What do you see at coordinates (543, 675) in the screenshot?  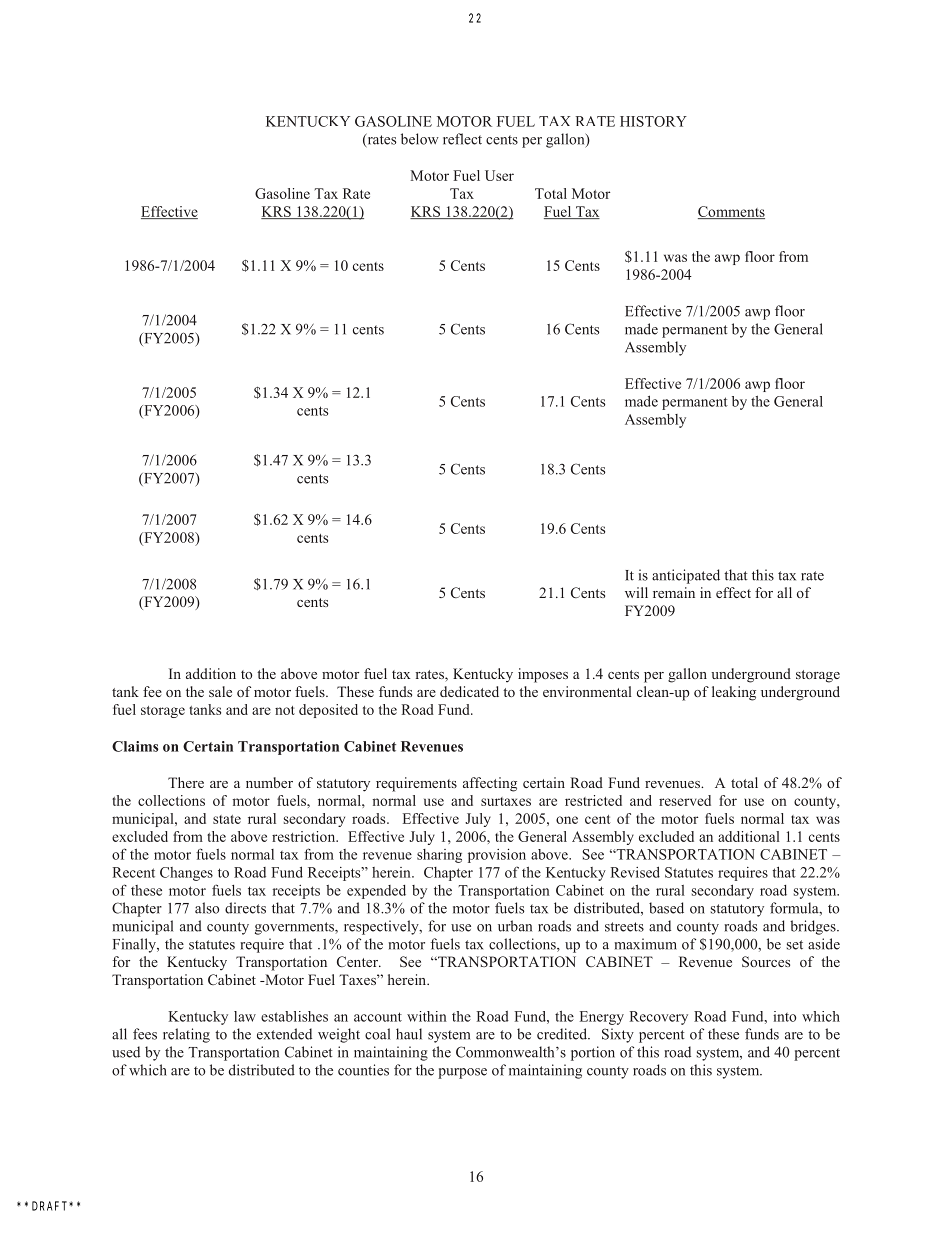 I see `imposes` at bounding box center [543, 675].
